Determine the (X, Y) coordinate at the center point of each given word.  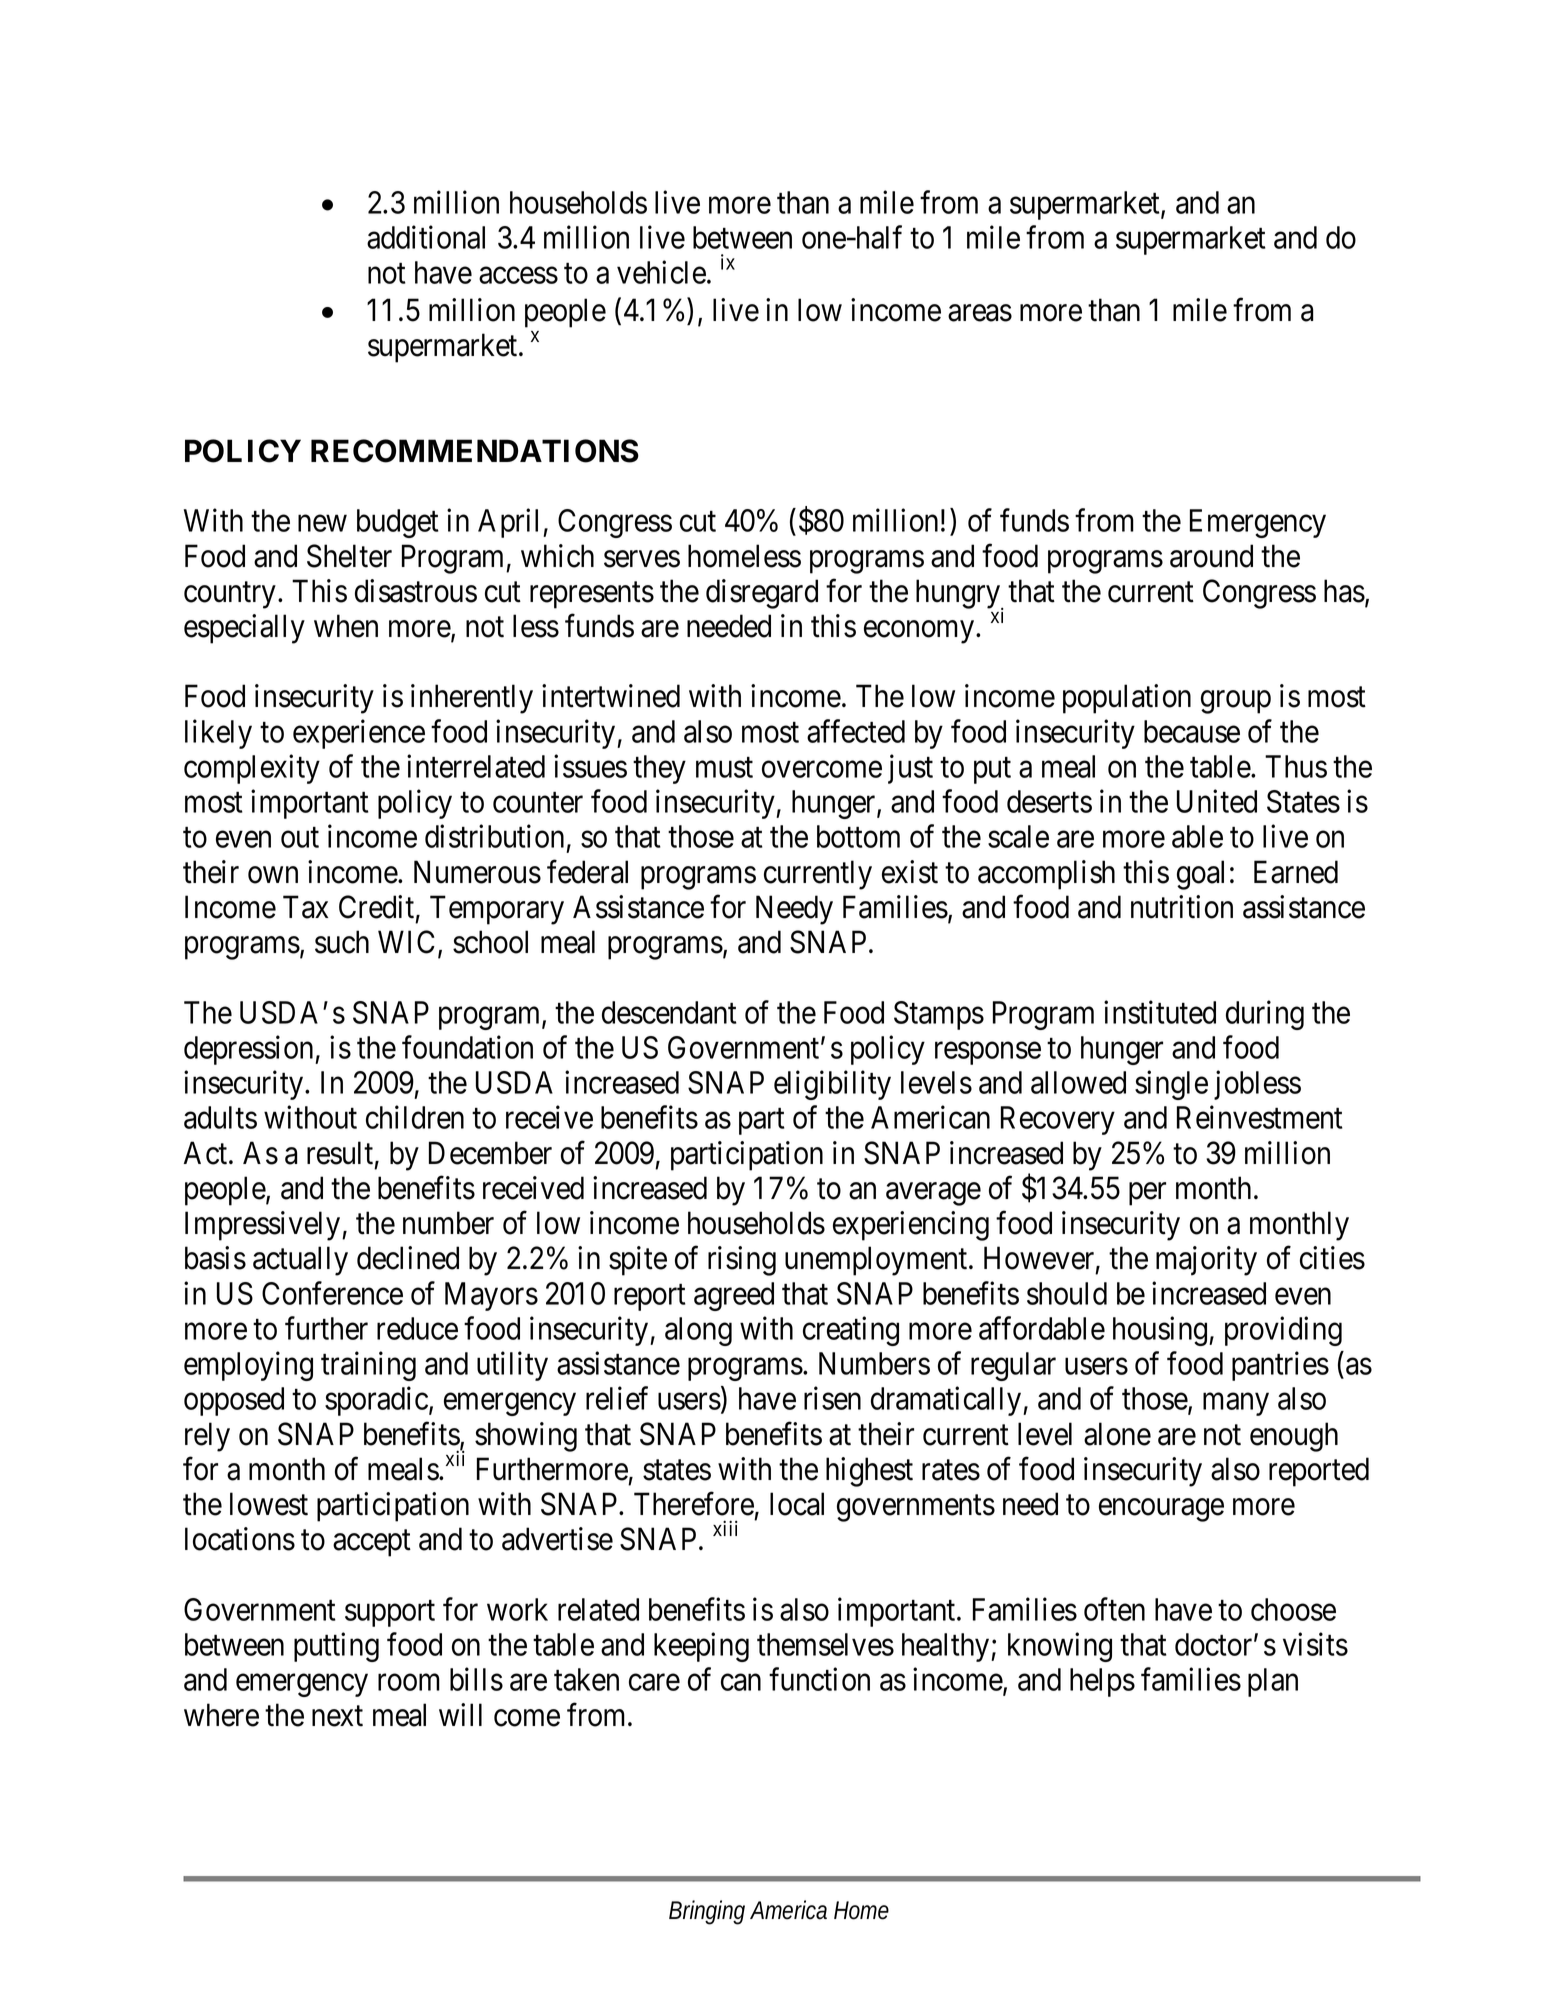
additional (426, 237)
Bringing (707, 1912)
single (1171, 1085)
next (337, 1716)
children (415, 1117)
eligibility (832, 1085)
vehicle (661, 272)
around (1211, 556)
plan (1273, 1682)
